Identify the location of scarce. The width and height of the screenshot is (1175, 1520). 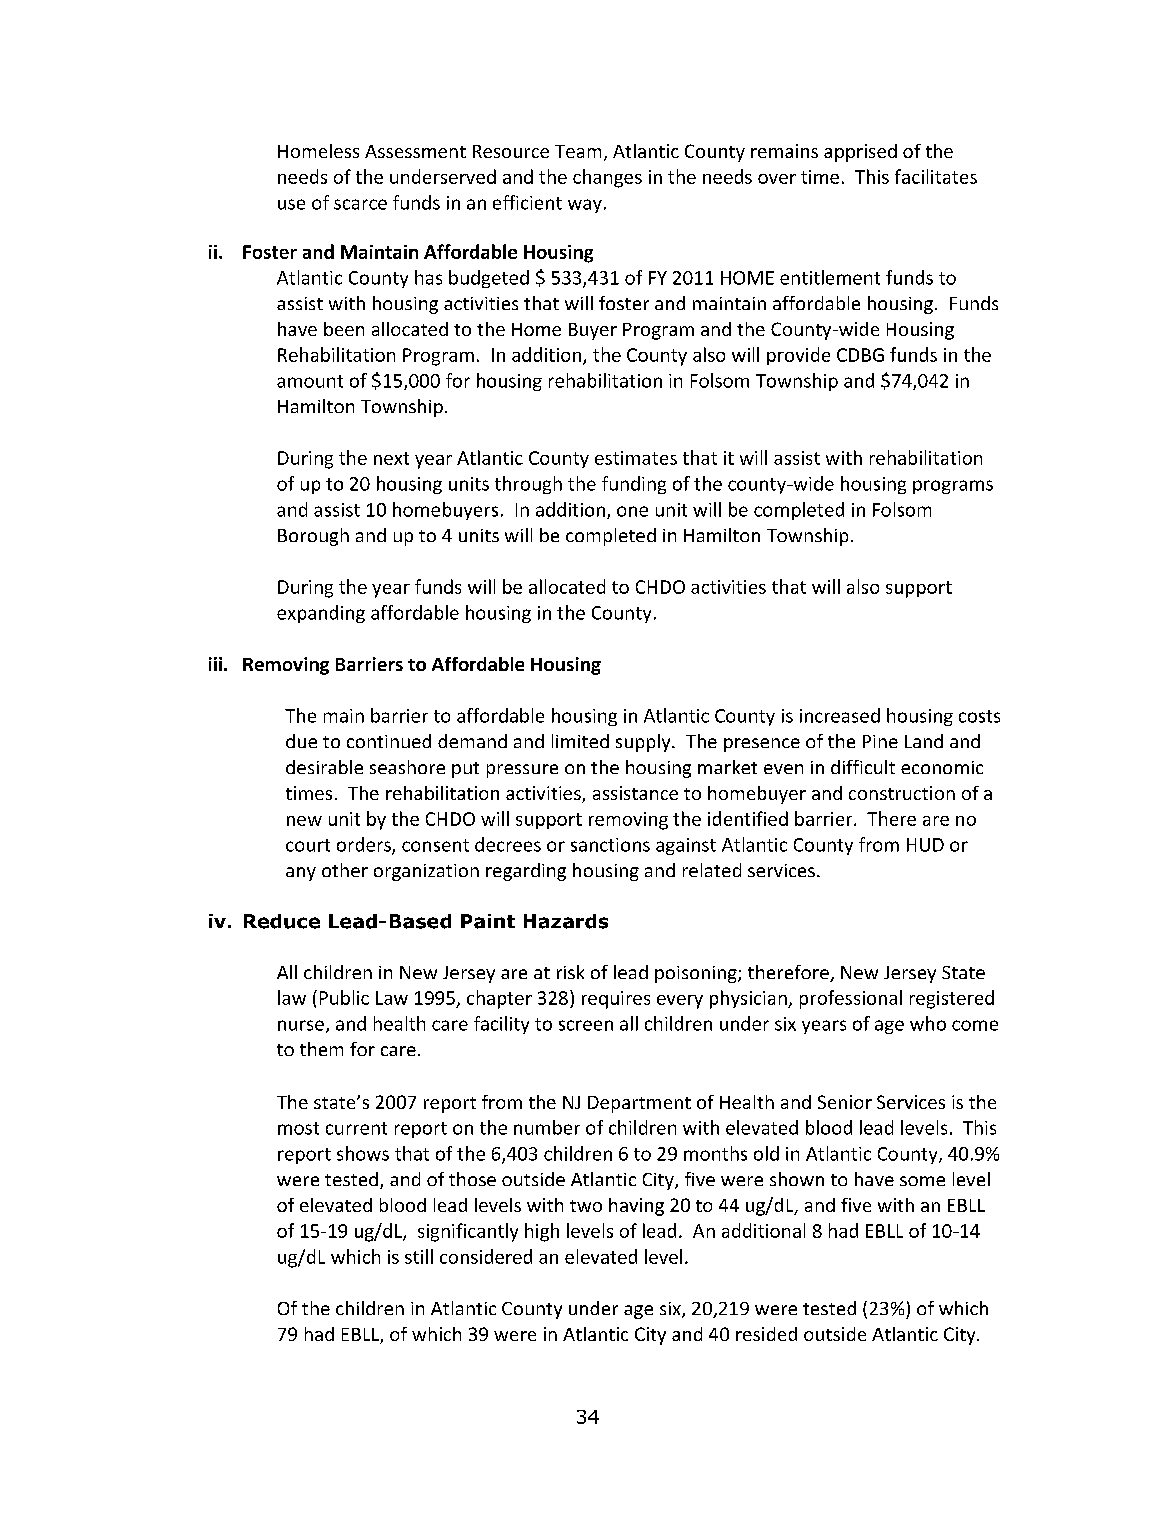
(360, 204).
